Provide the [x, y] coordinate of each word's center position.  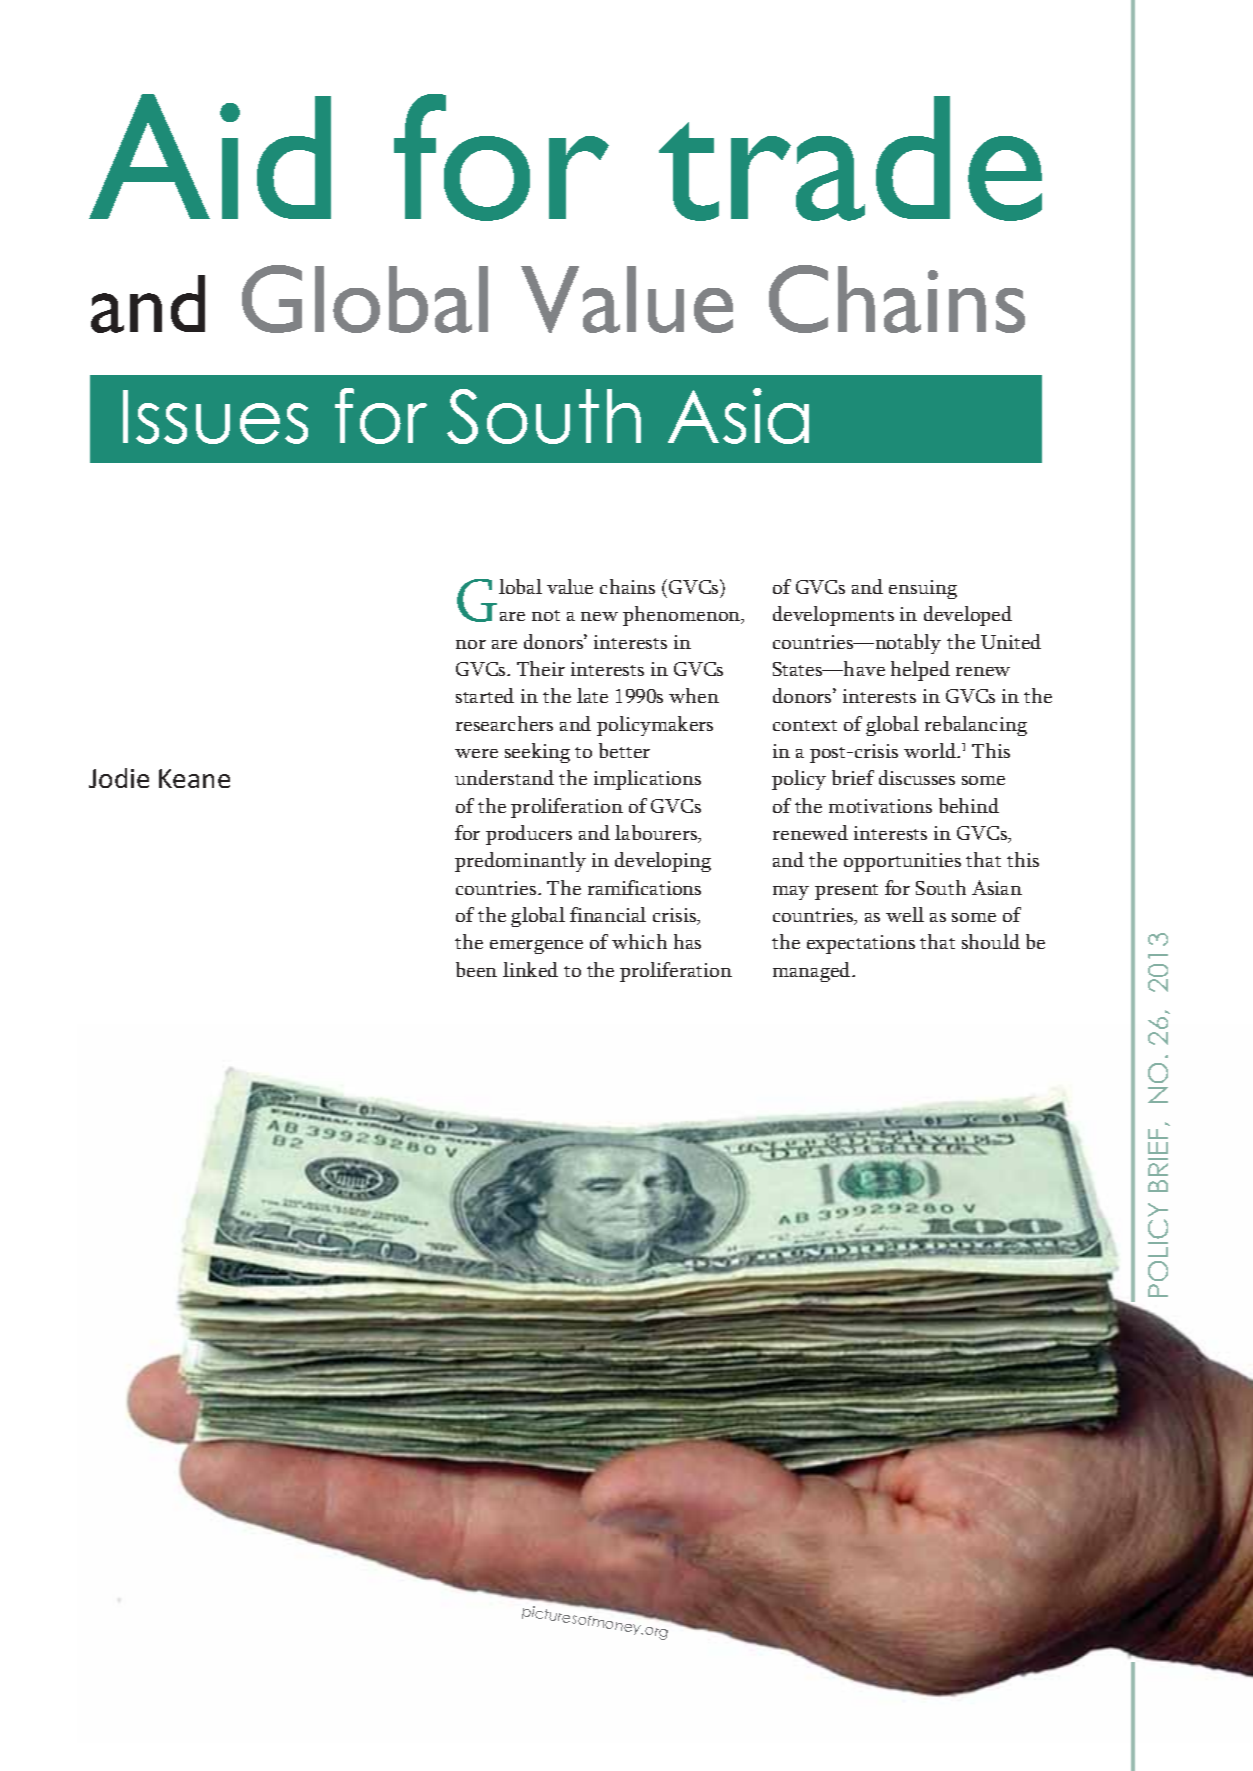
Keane [194, 778]
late [592, 695]
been [476, 969]
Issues [215, 417]
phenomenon [683, 616]
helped [920, 671]
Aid [210, 156]
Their [541, 668]
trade [850, 158]
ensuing [923, 589]
